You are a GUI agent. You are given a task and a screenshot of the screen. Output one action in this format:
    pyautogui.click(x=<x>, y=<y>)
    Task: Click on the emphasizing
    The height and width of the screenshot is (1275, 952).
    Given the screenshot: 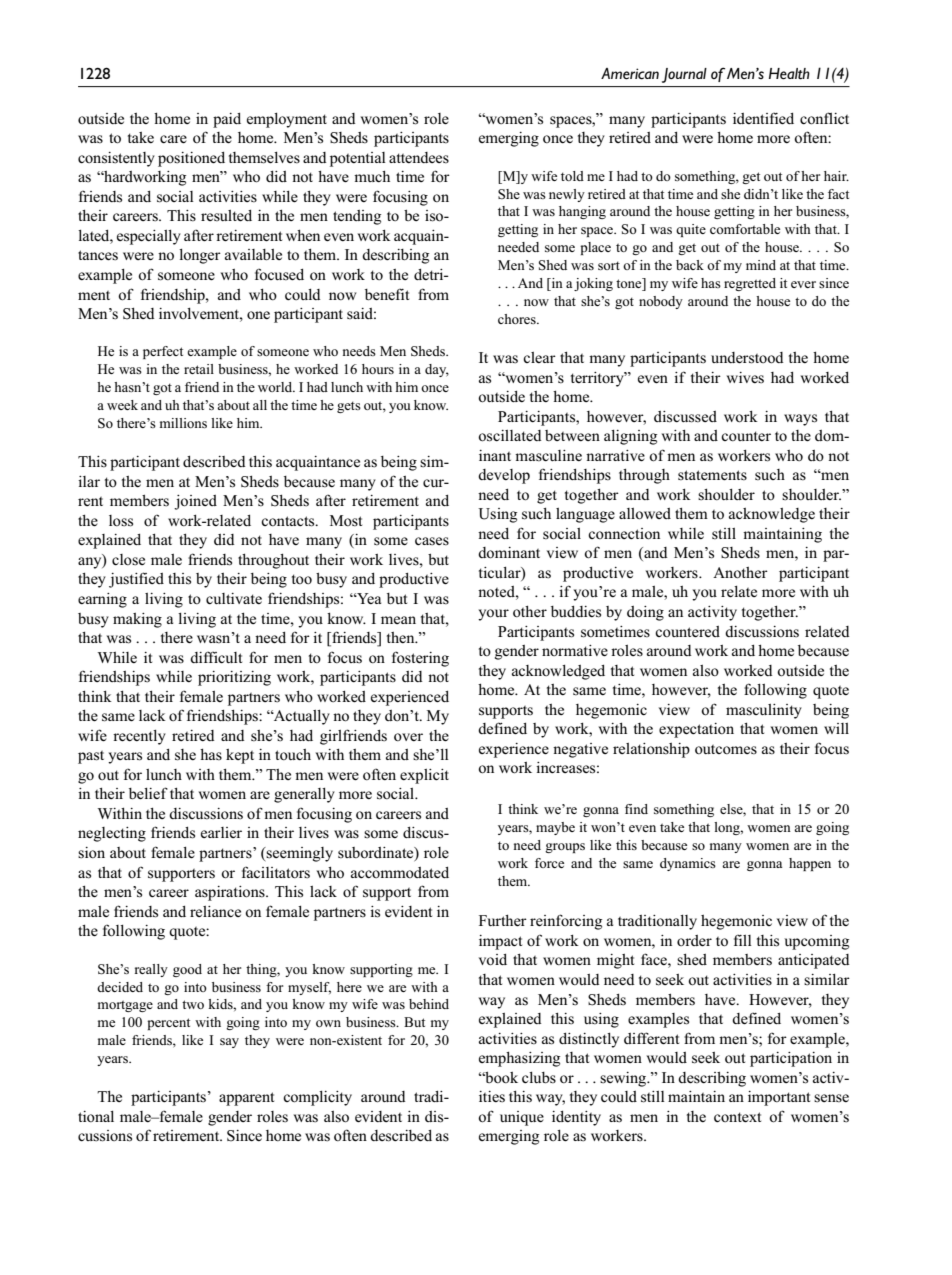 What is the action you would take?
    pyautogui.click(x=519, y=1059)
